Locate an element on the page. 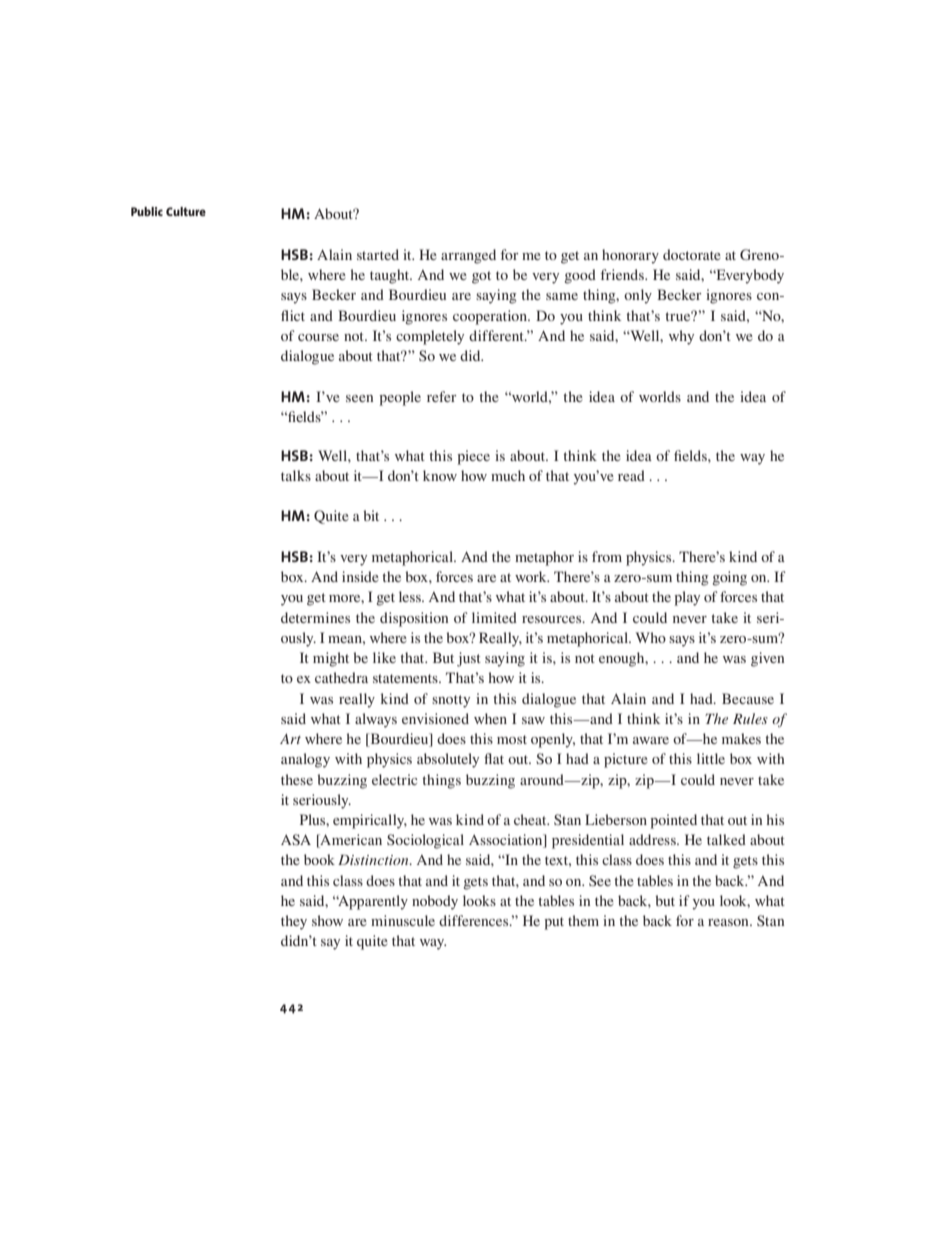  arranged is located at coordinates (468, 256).
